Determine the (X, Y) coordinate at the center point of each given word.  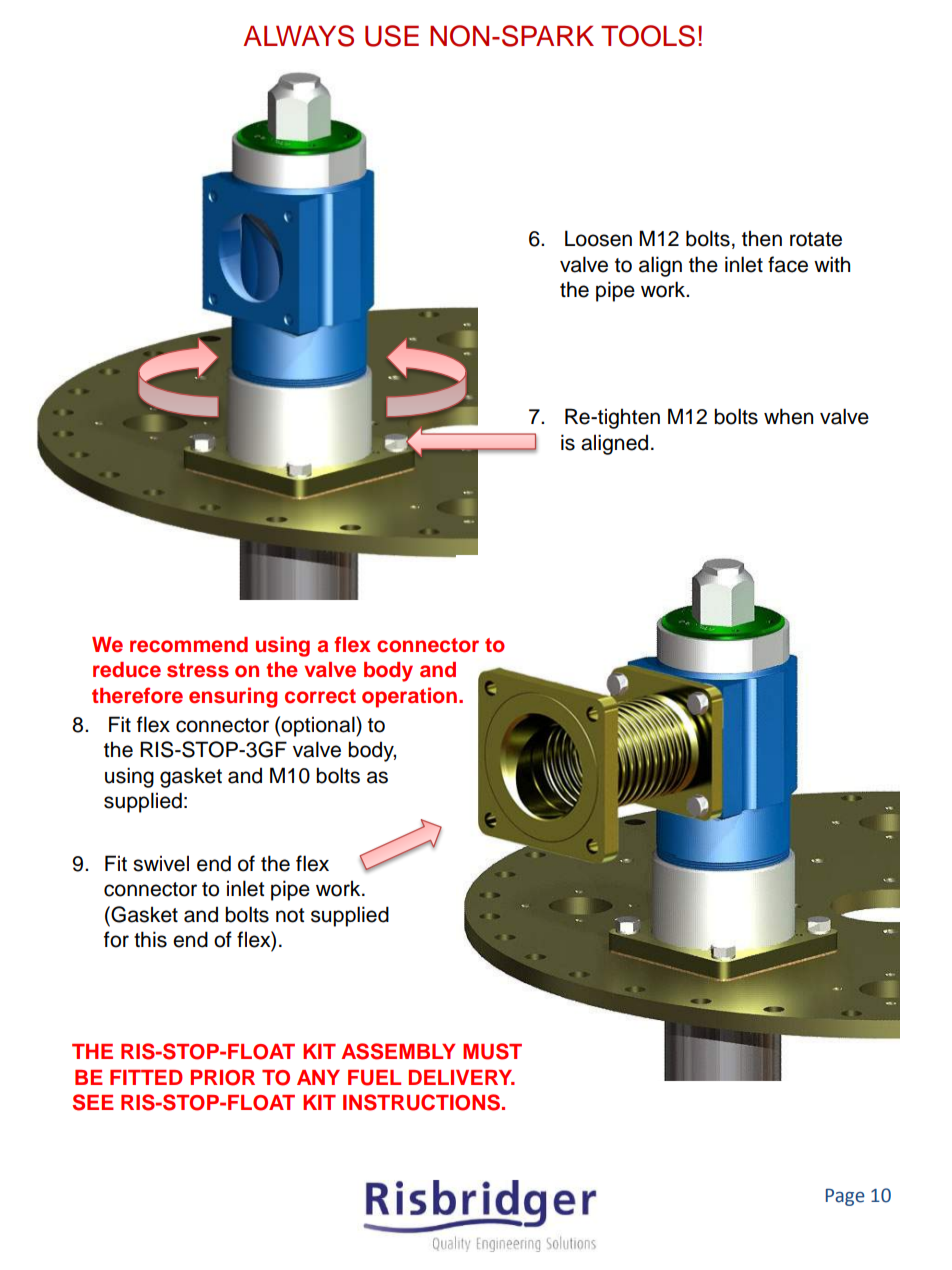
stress (198, 670)
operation (411, 697)
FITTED (146, 1077)
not (290, 915)
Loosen (598, 238)
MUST (492, 1051)
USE (392, 36)
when (788, 416)
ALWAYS (298, 36)
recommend (189, 645)
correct (320, 696)
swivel (161, 863)
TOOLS (648, 36)
